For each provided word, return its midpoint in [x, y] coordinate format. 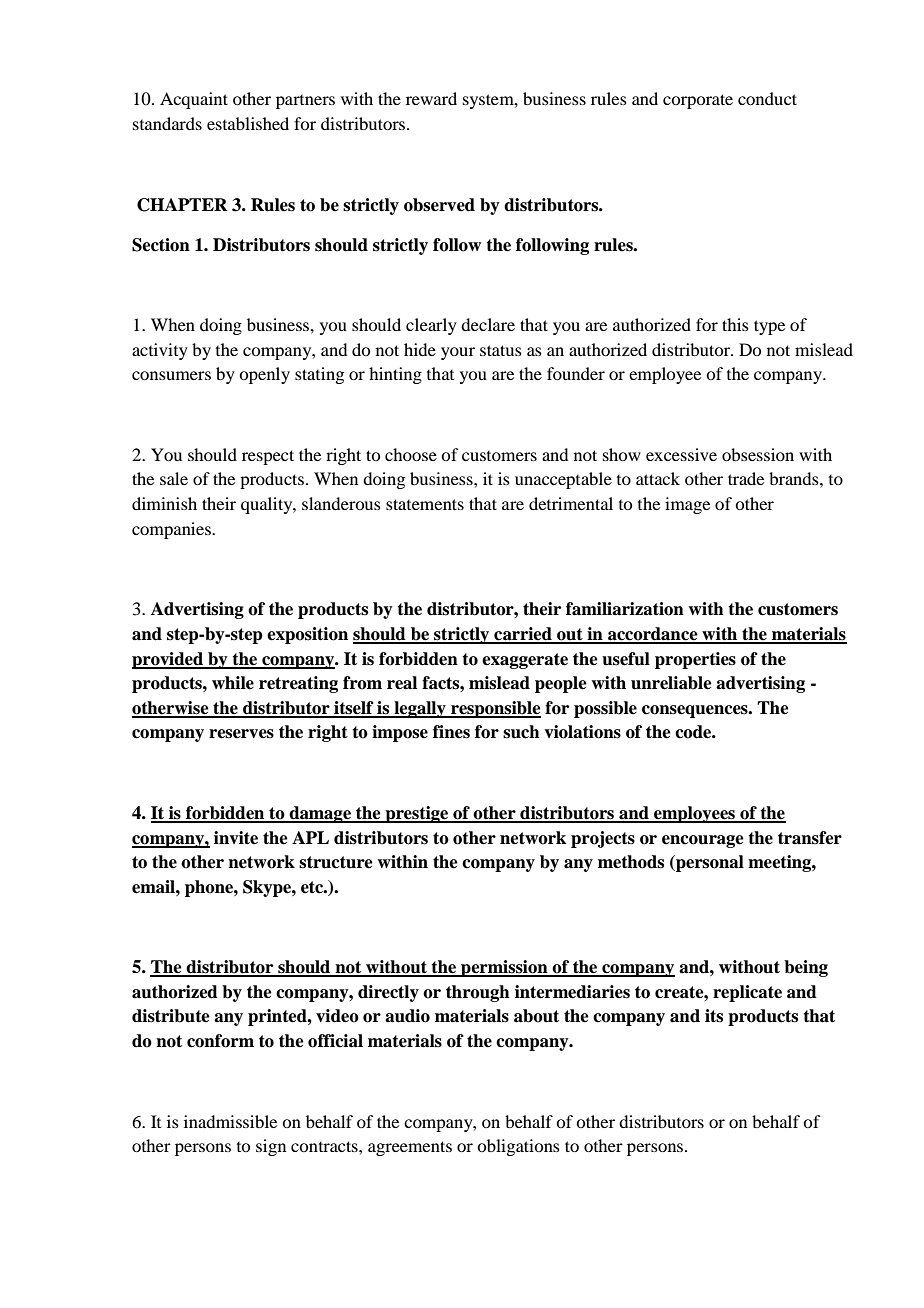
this [735, 324]
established [248, 123]
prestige [417, 814]
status [501, 350]
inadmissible [230, 1121]
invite [236, 838]
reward [431, 98]
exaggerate [525, 661]
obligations [518, 1147]
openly [264, 375]
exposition [307, 635]
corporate [698, 101]
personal [709, 863]
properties [695, 660]
